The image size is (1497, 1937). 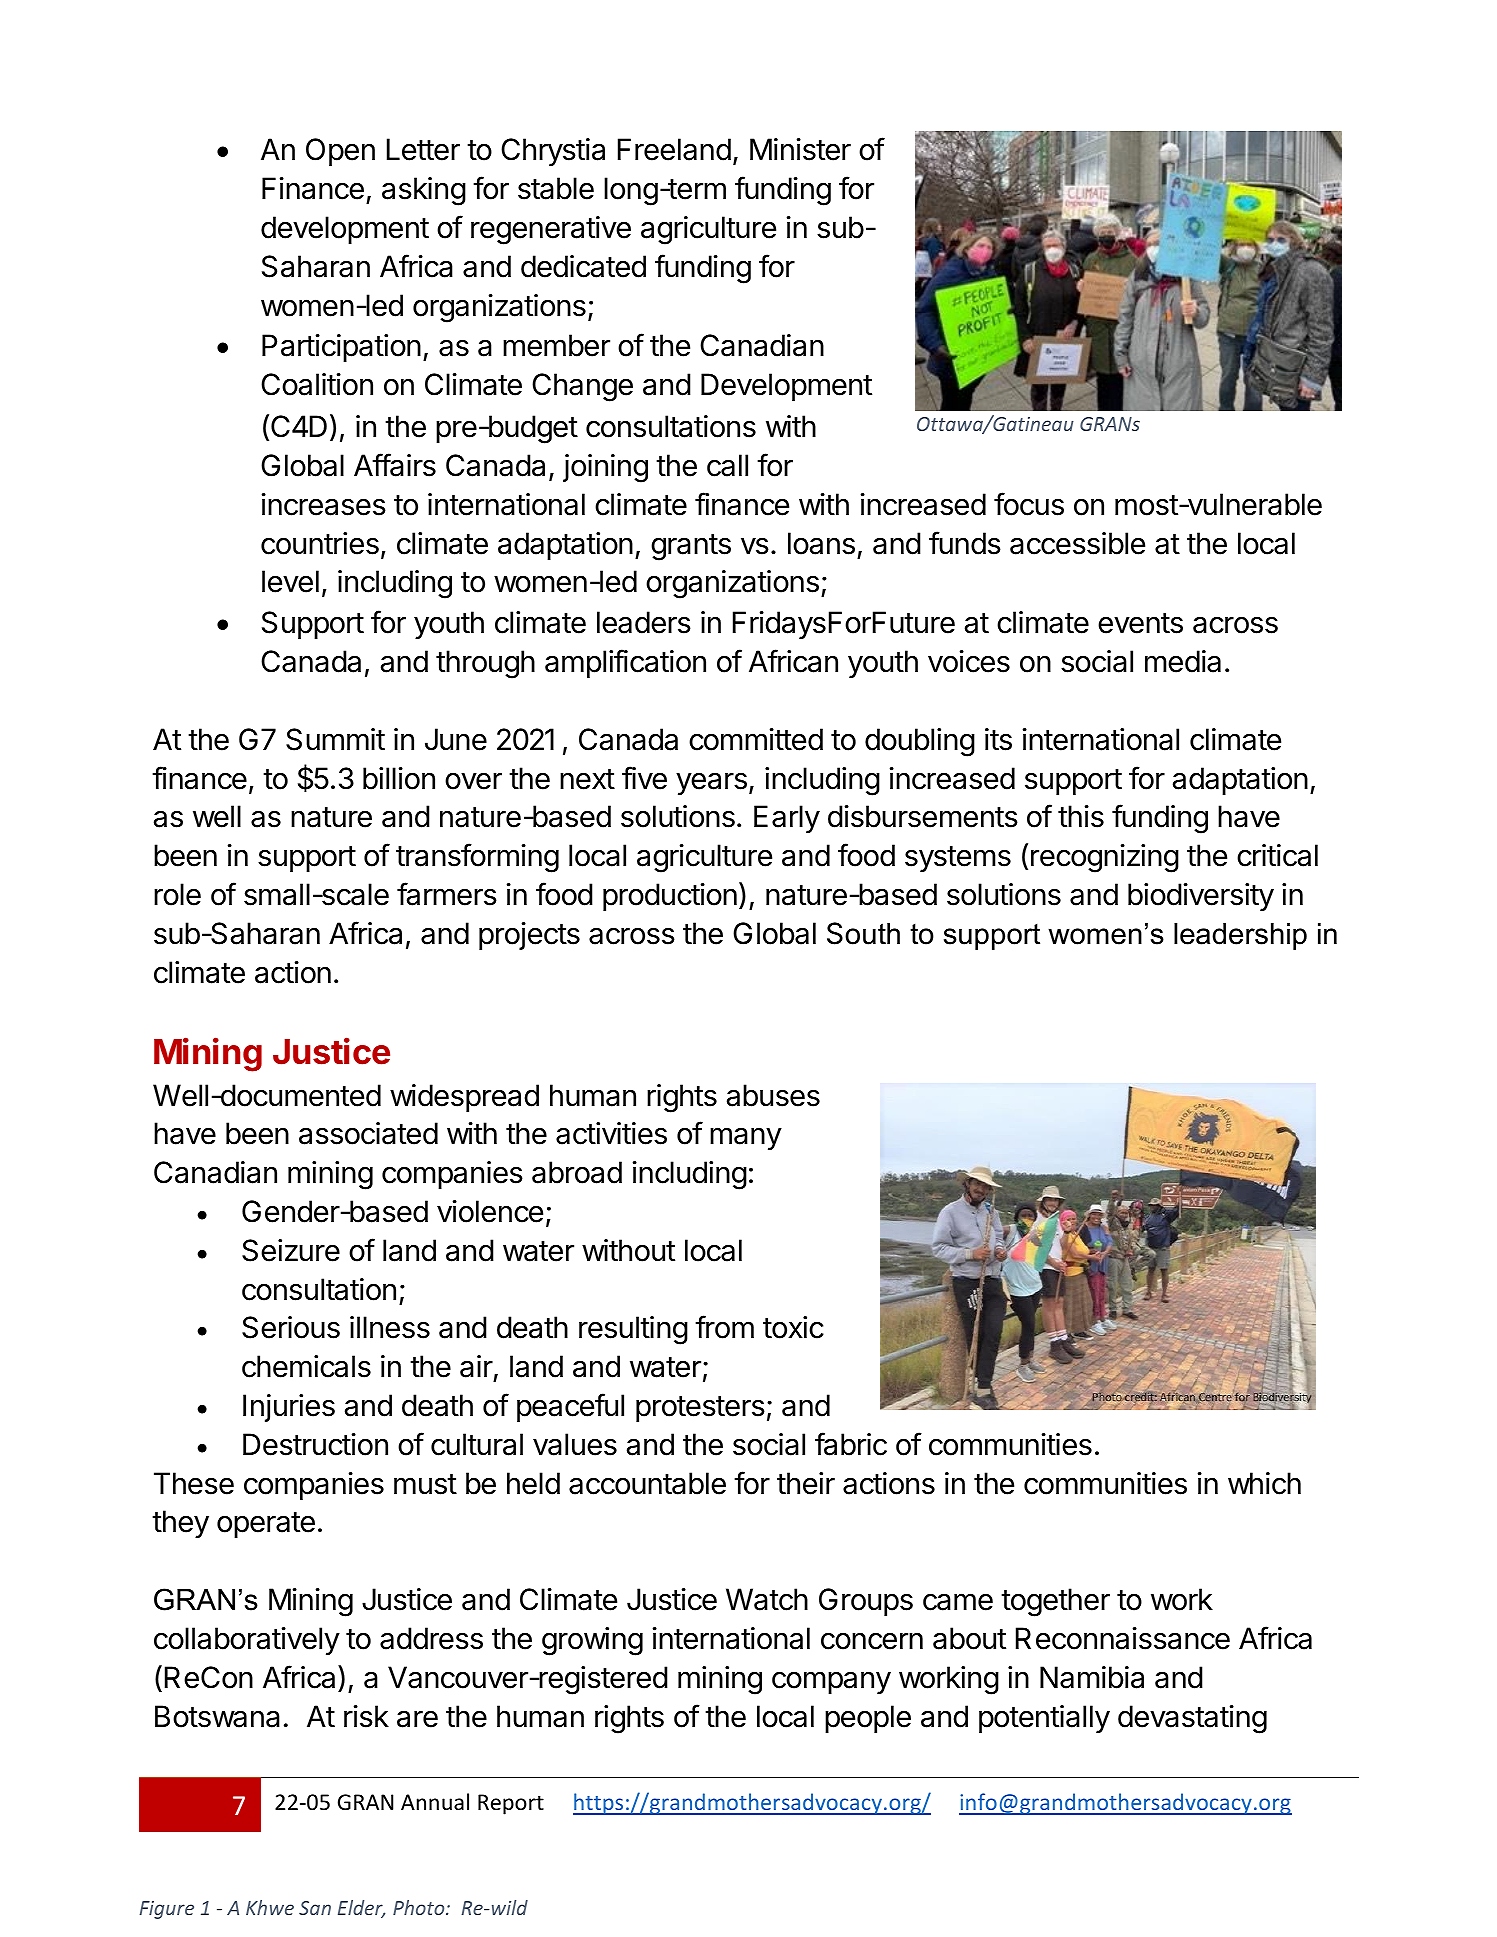 What do you see at coordinates (1192, 1719) in the document?
I see `devastating` at bounding box center [1192, 1719].
